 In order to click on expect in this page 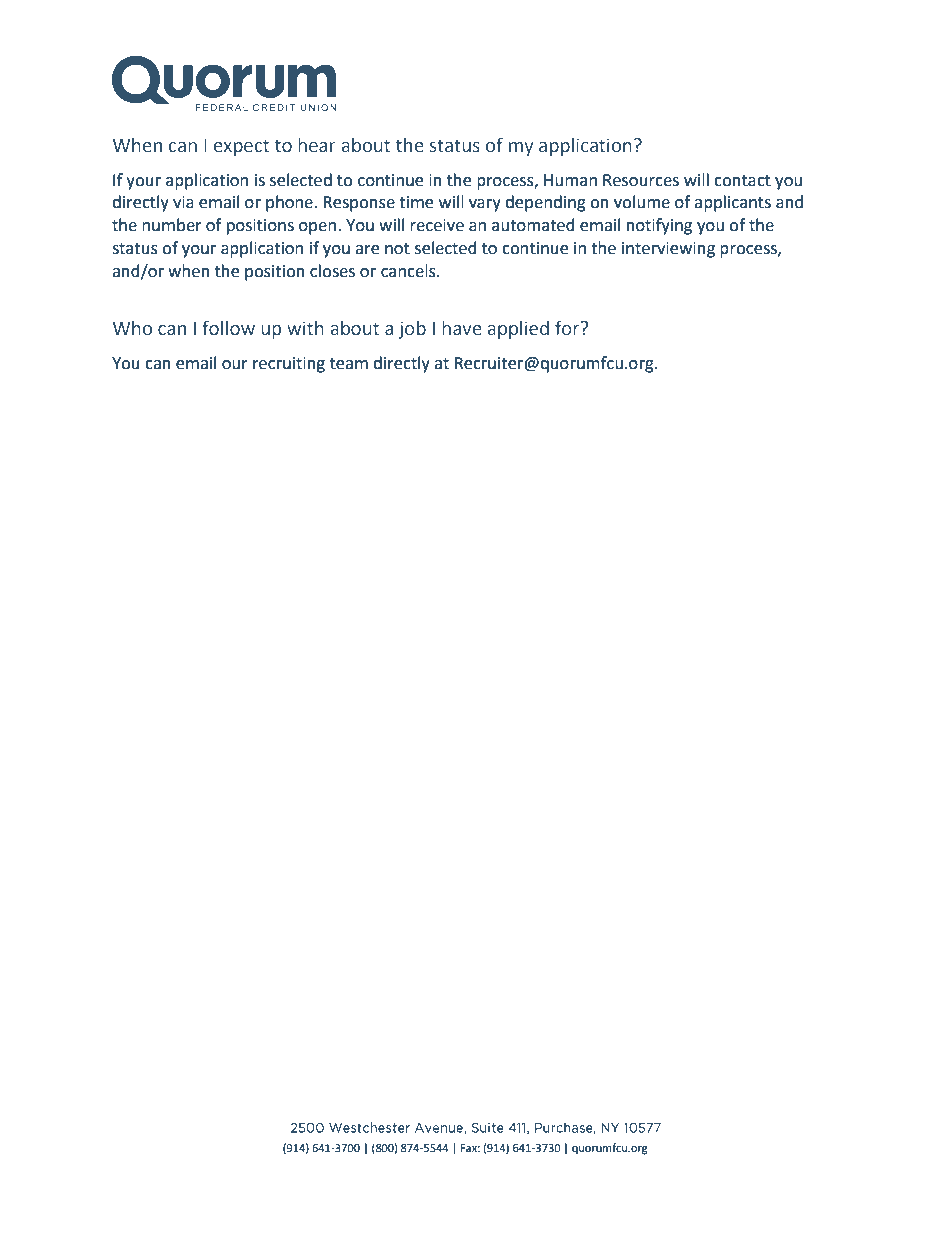, I will do `click(241, 147)`.
